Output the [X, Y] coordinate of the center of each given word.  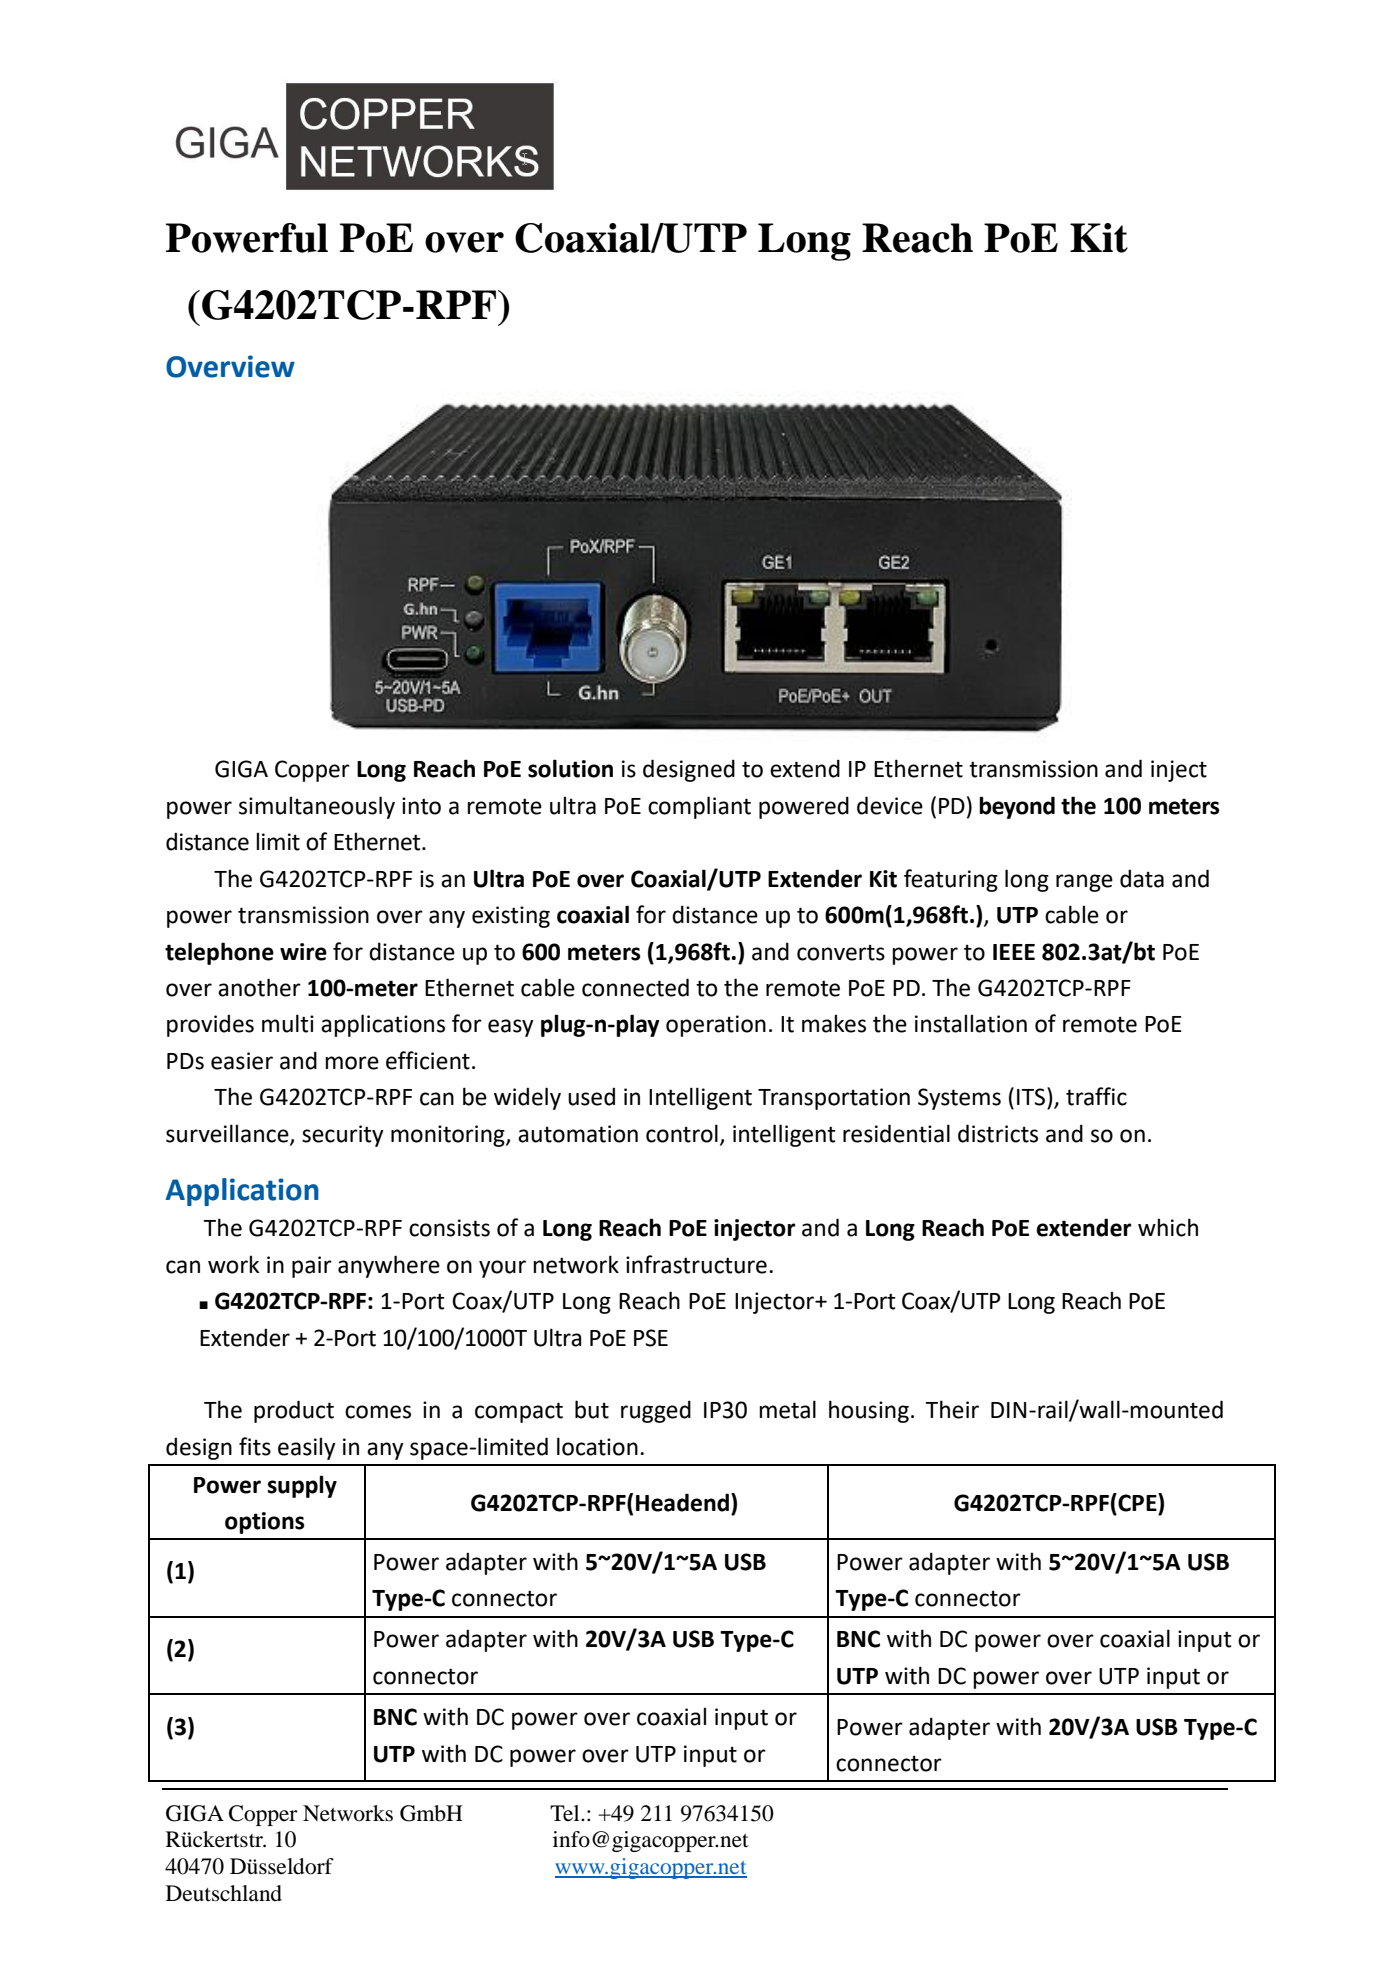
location [597, 1446]
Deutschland [224, 1893]
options [265, 1523]
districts [998, 1133]
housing [869, 1411]
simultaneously [317, 807]
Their [952, 1409]
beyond [1017, 807]
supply [302, 1486]
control [682, 1133]
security [343, 1136]
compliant [699, 807]
